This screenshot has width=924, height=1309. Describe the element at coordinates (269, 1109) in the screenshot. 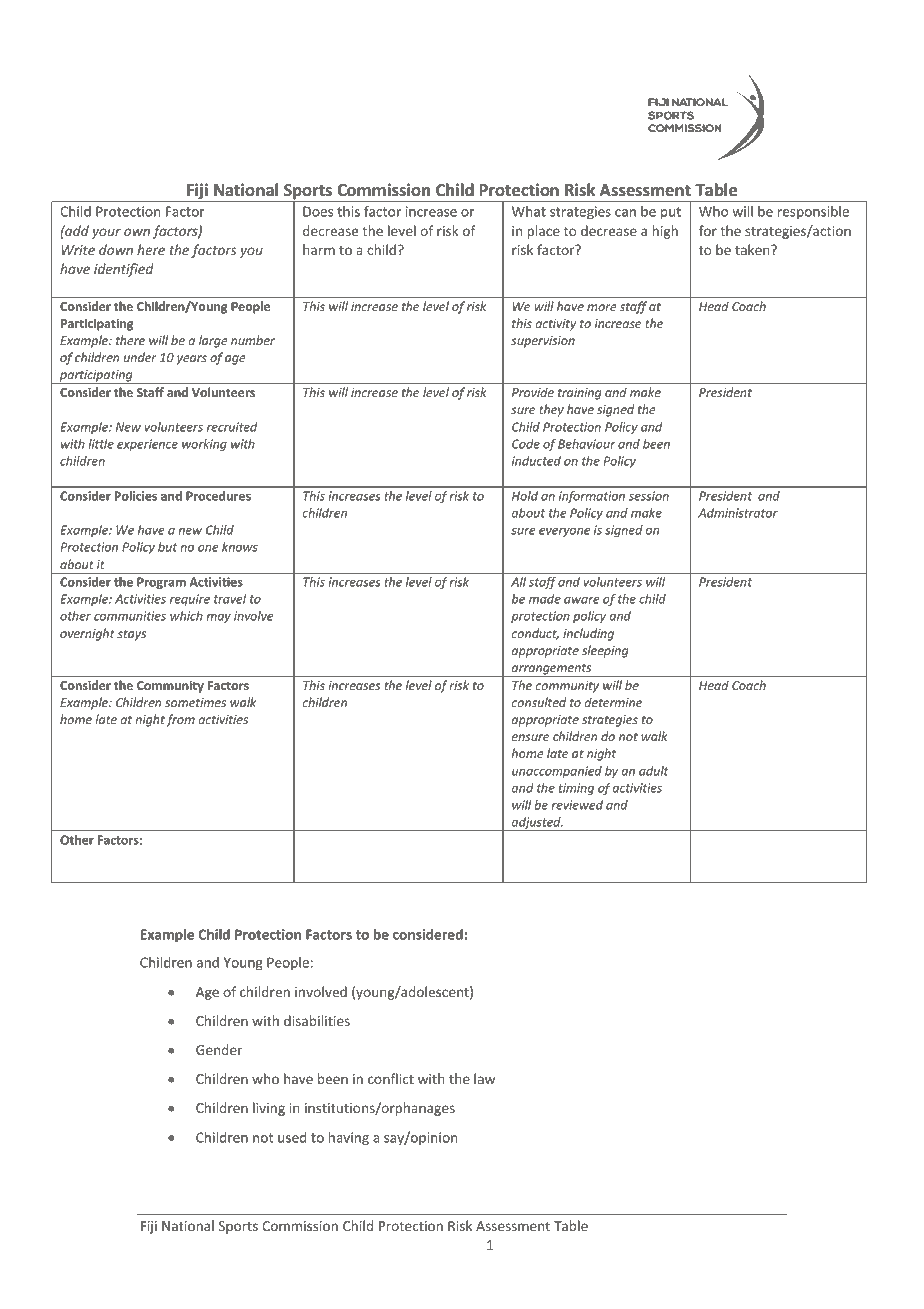

I see `living` at that location.
